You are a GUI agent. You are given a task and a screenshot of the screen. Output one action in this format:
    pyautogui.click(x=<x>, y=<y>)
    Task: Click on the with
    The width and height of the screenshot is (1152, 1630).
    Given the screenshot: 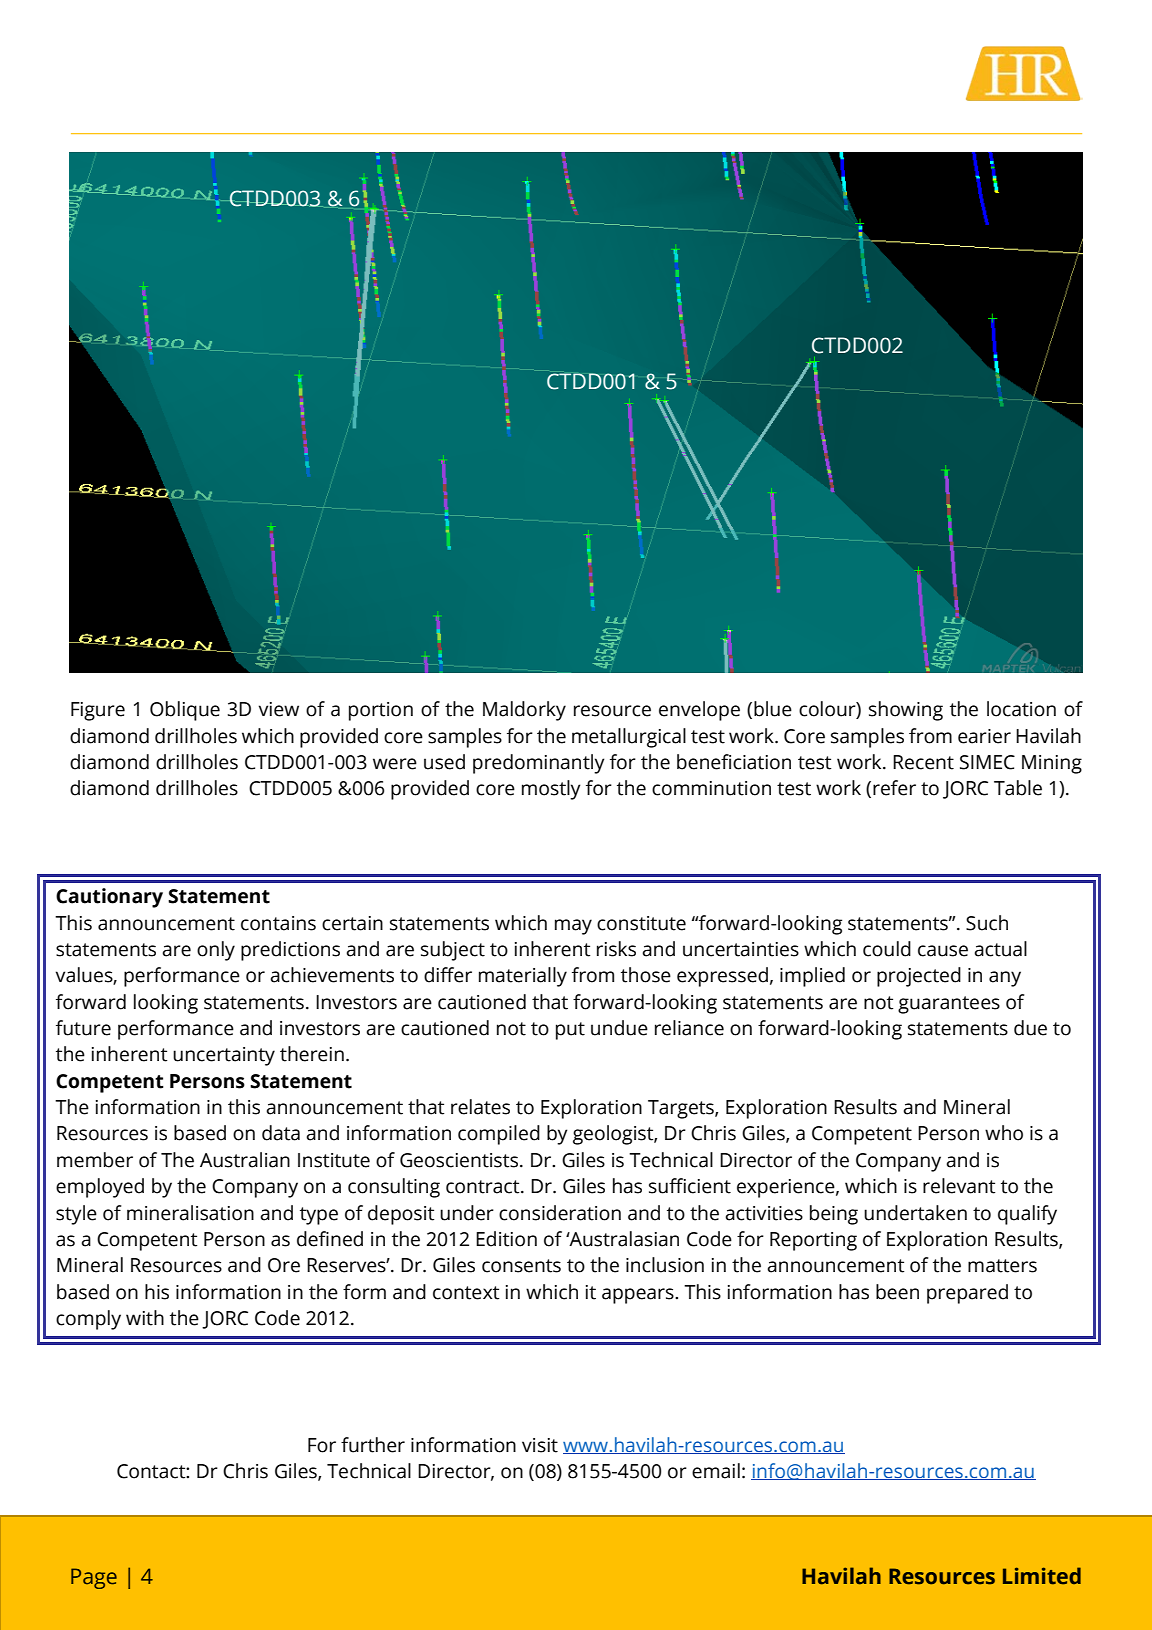 What is the action you would take?
    pyautogui.click(x=145, y=1318)
